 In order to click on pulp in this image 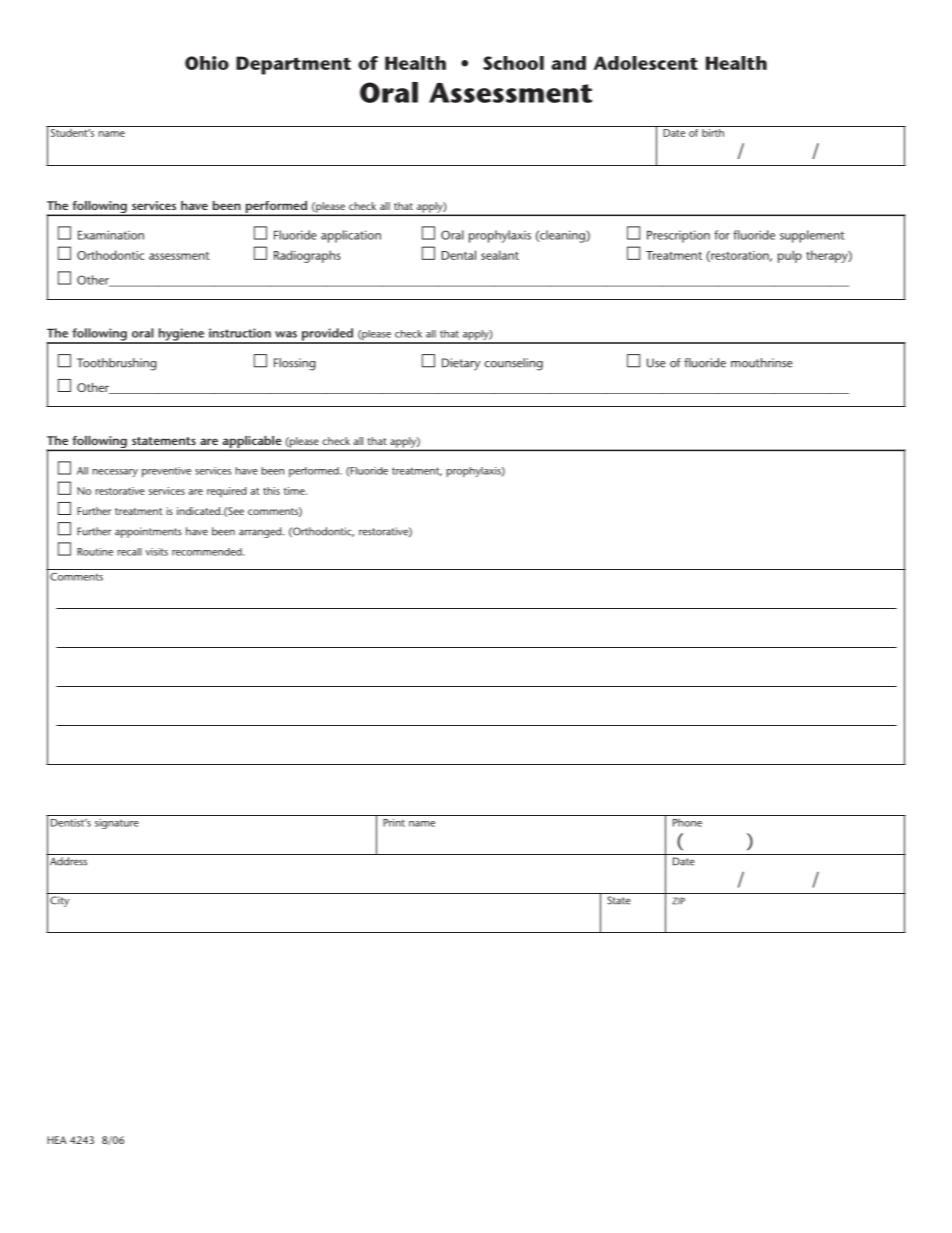, I will do `click(790, 256)`.
